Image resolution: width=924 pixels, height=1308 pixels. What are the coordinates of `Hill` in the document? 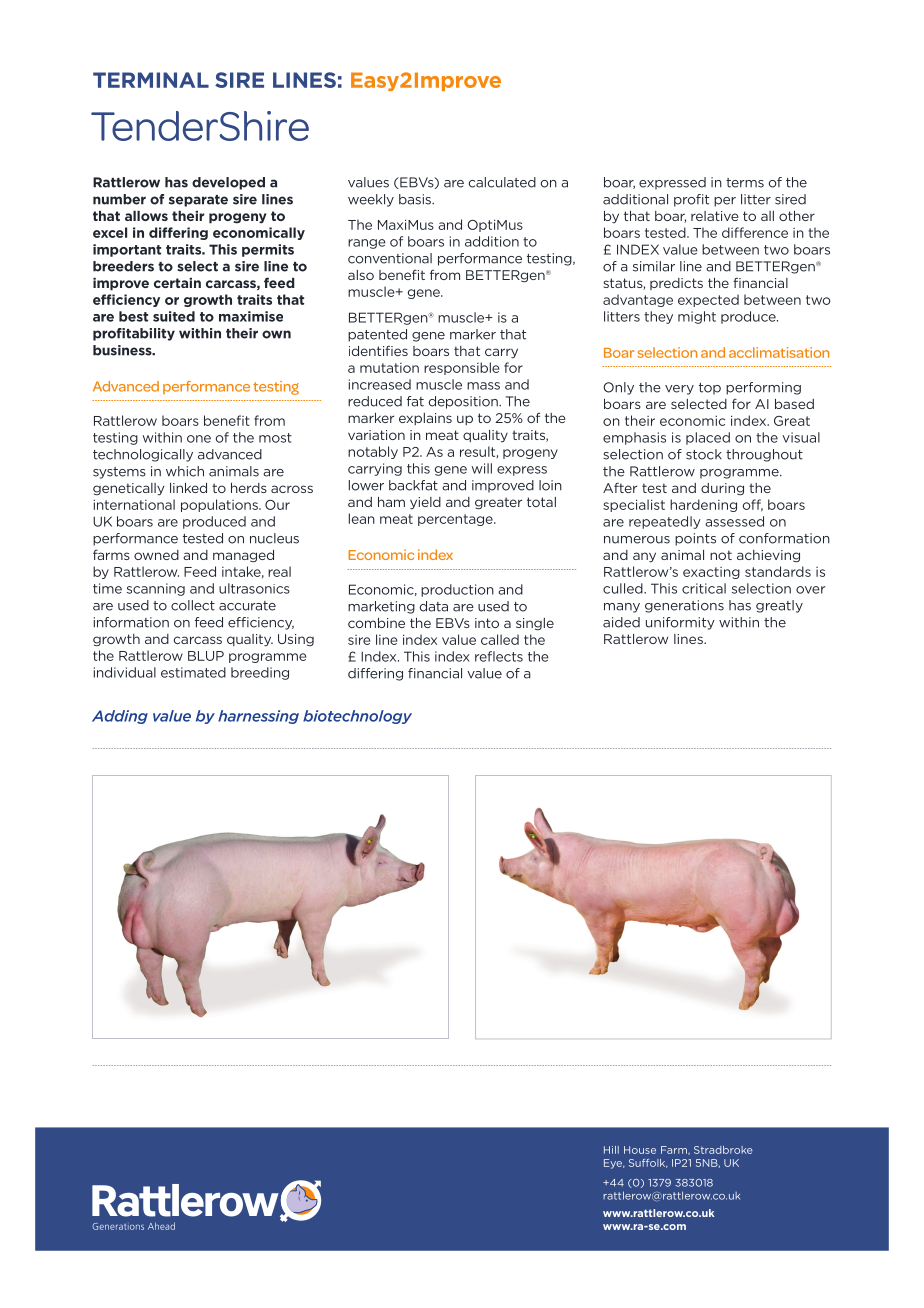 It's located at (611, 1150).
